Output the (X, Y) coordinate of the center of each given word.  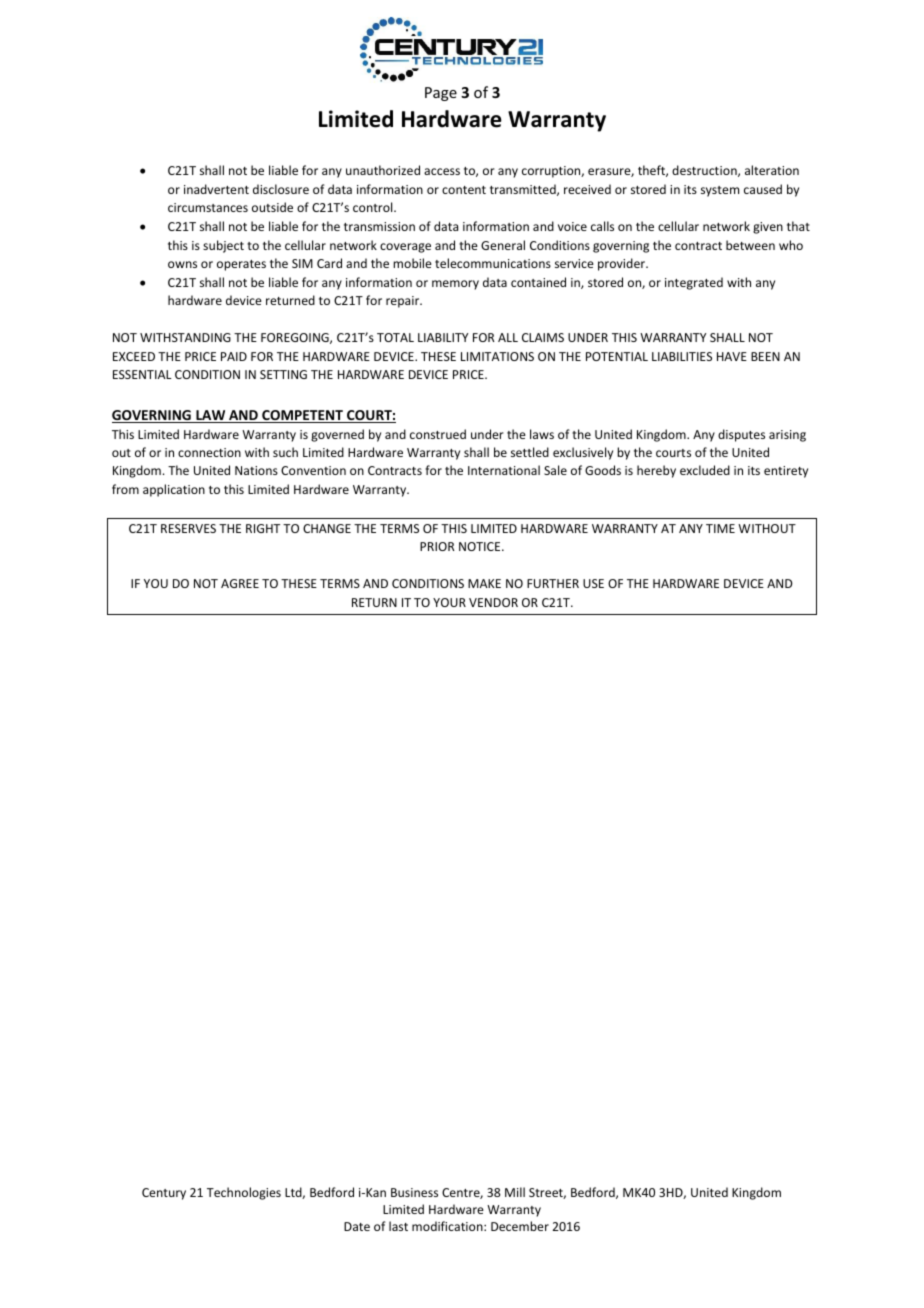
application (174, 490)
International (504, 470)
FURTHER (553, 583)
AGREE (240, 583)
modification (448, 1226)
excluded (705, 470)
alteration (772, 170)
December (520, 1226)
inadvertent (216, 189)
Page (441, 94)
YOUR (449, 602)
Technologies (244, 1193)
